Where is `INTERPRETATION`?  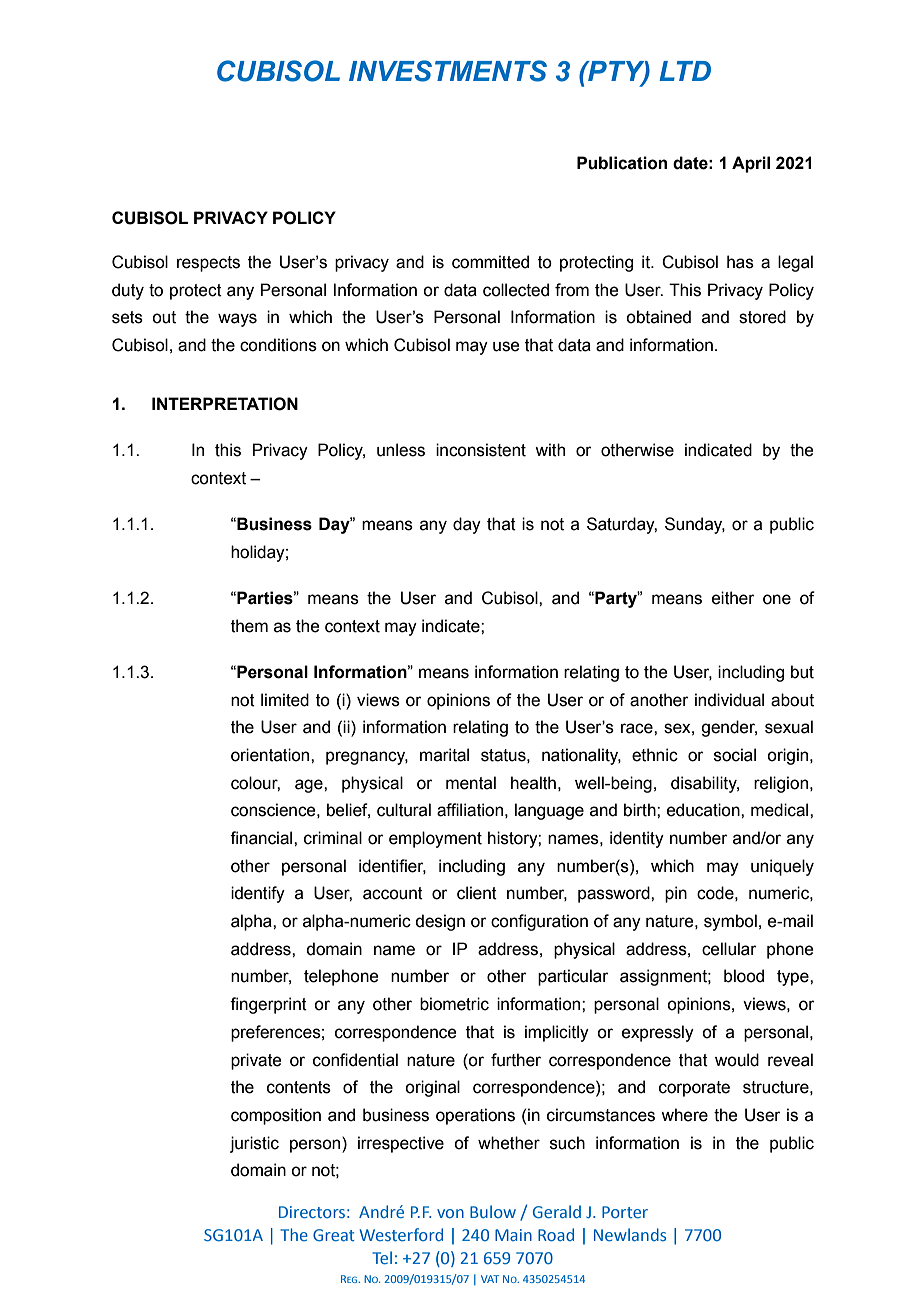 INTERPRETATION is located at coordinates (225, 404).
